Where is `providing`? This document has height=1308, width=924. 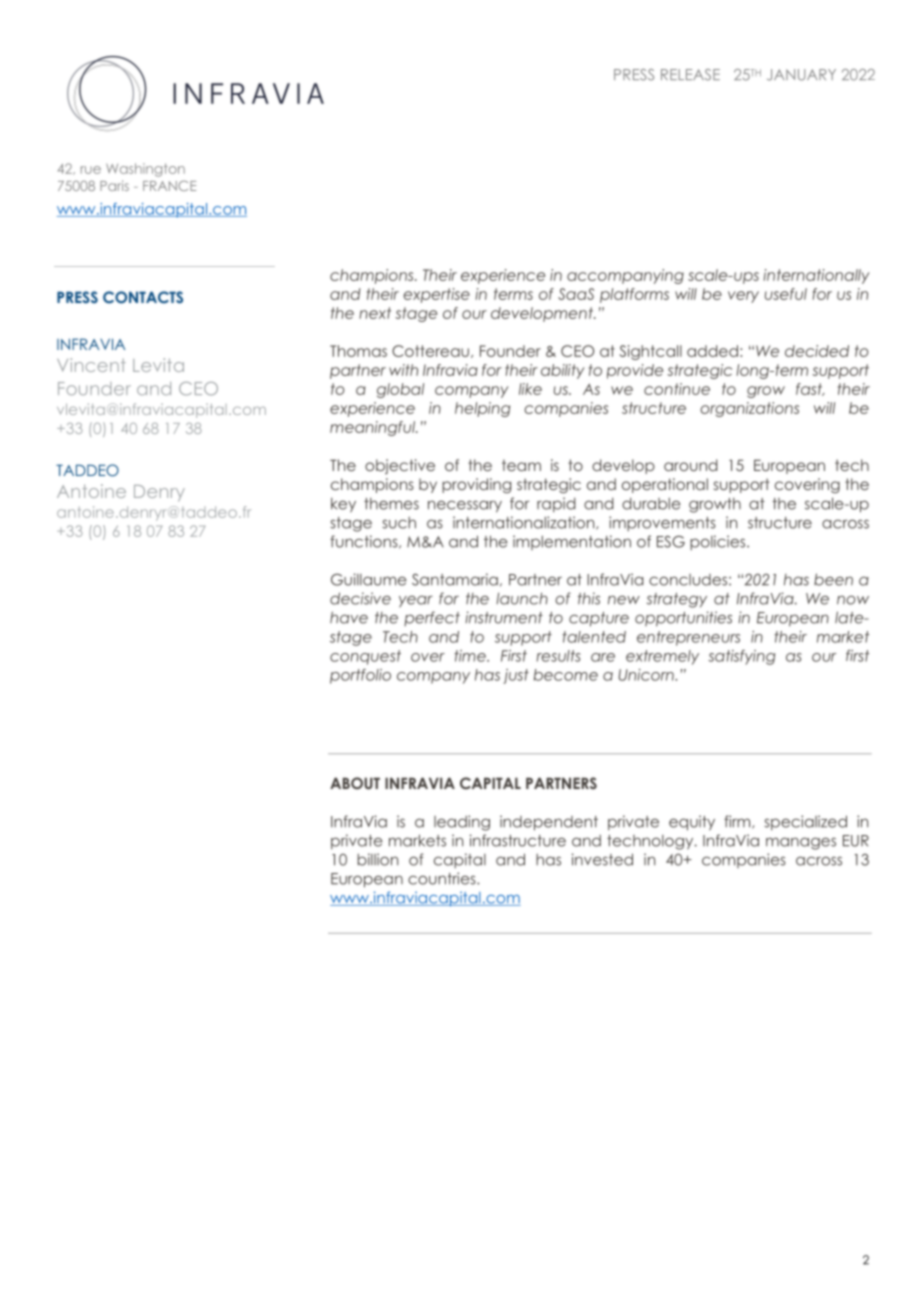 providing is located at coordinates (476, 485).
